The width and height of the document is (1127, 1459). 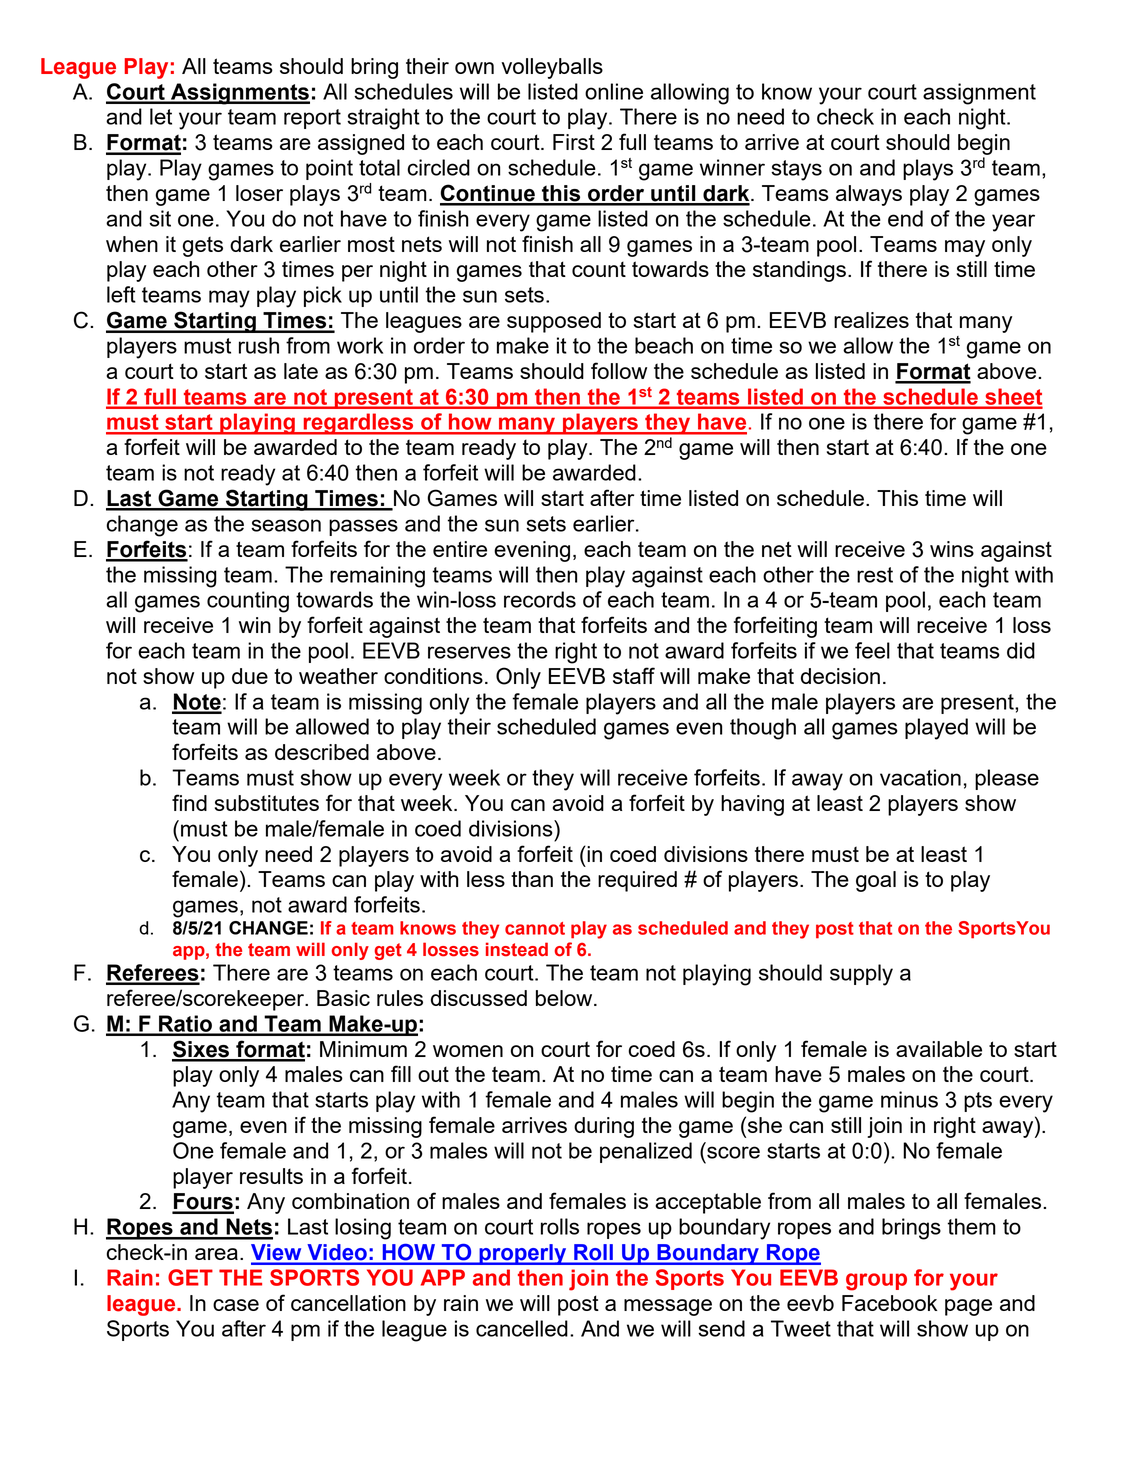 I want to click on goal, so click(x=876, y=881).
